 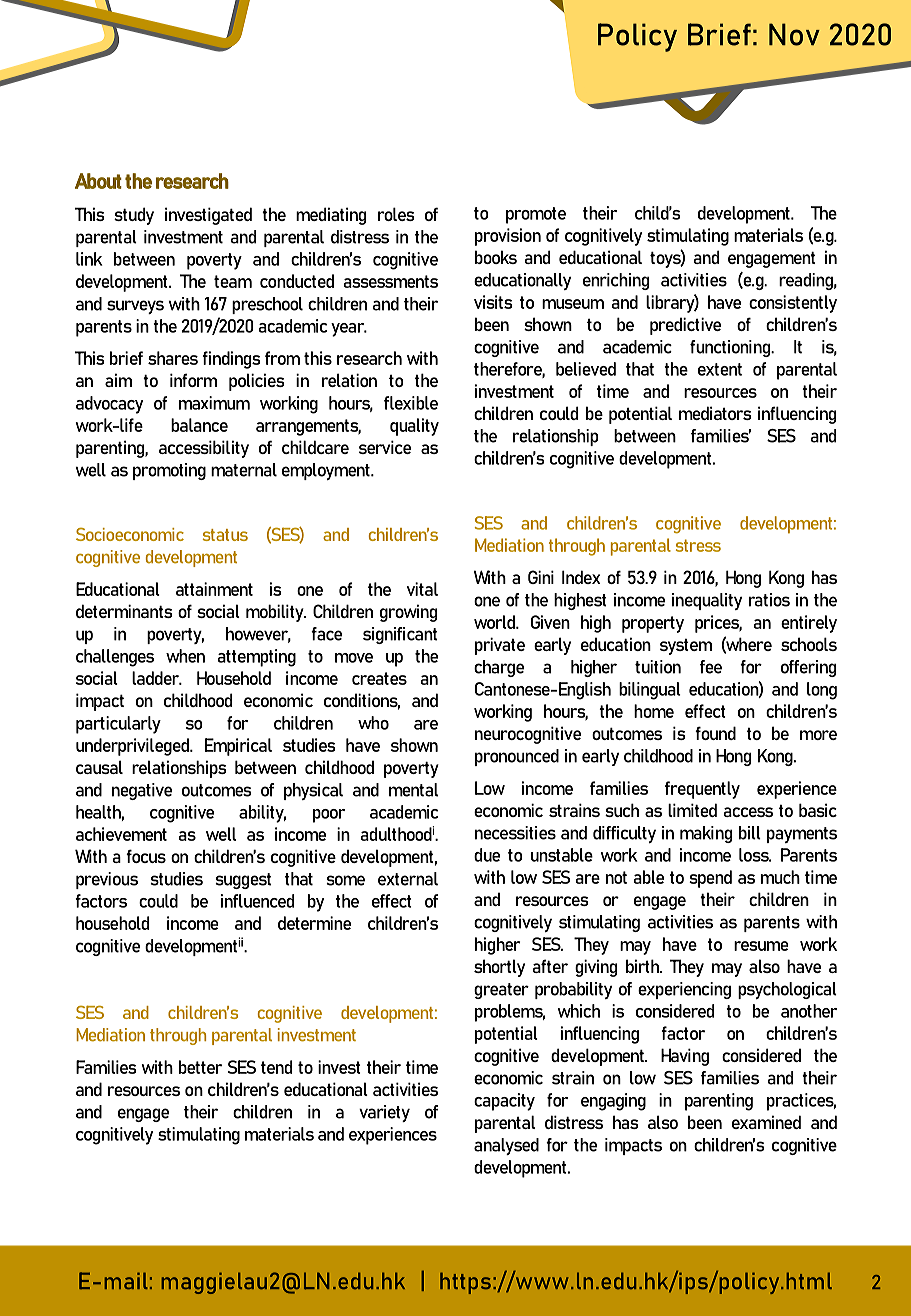 What do you see at coordinates (214, 589) in the image?
I see `attainment` at bounding box center [214, 589].
